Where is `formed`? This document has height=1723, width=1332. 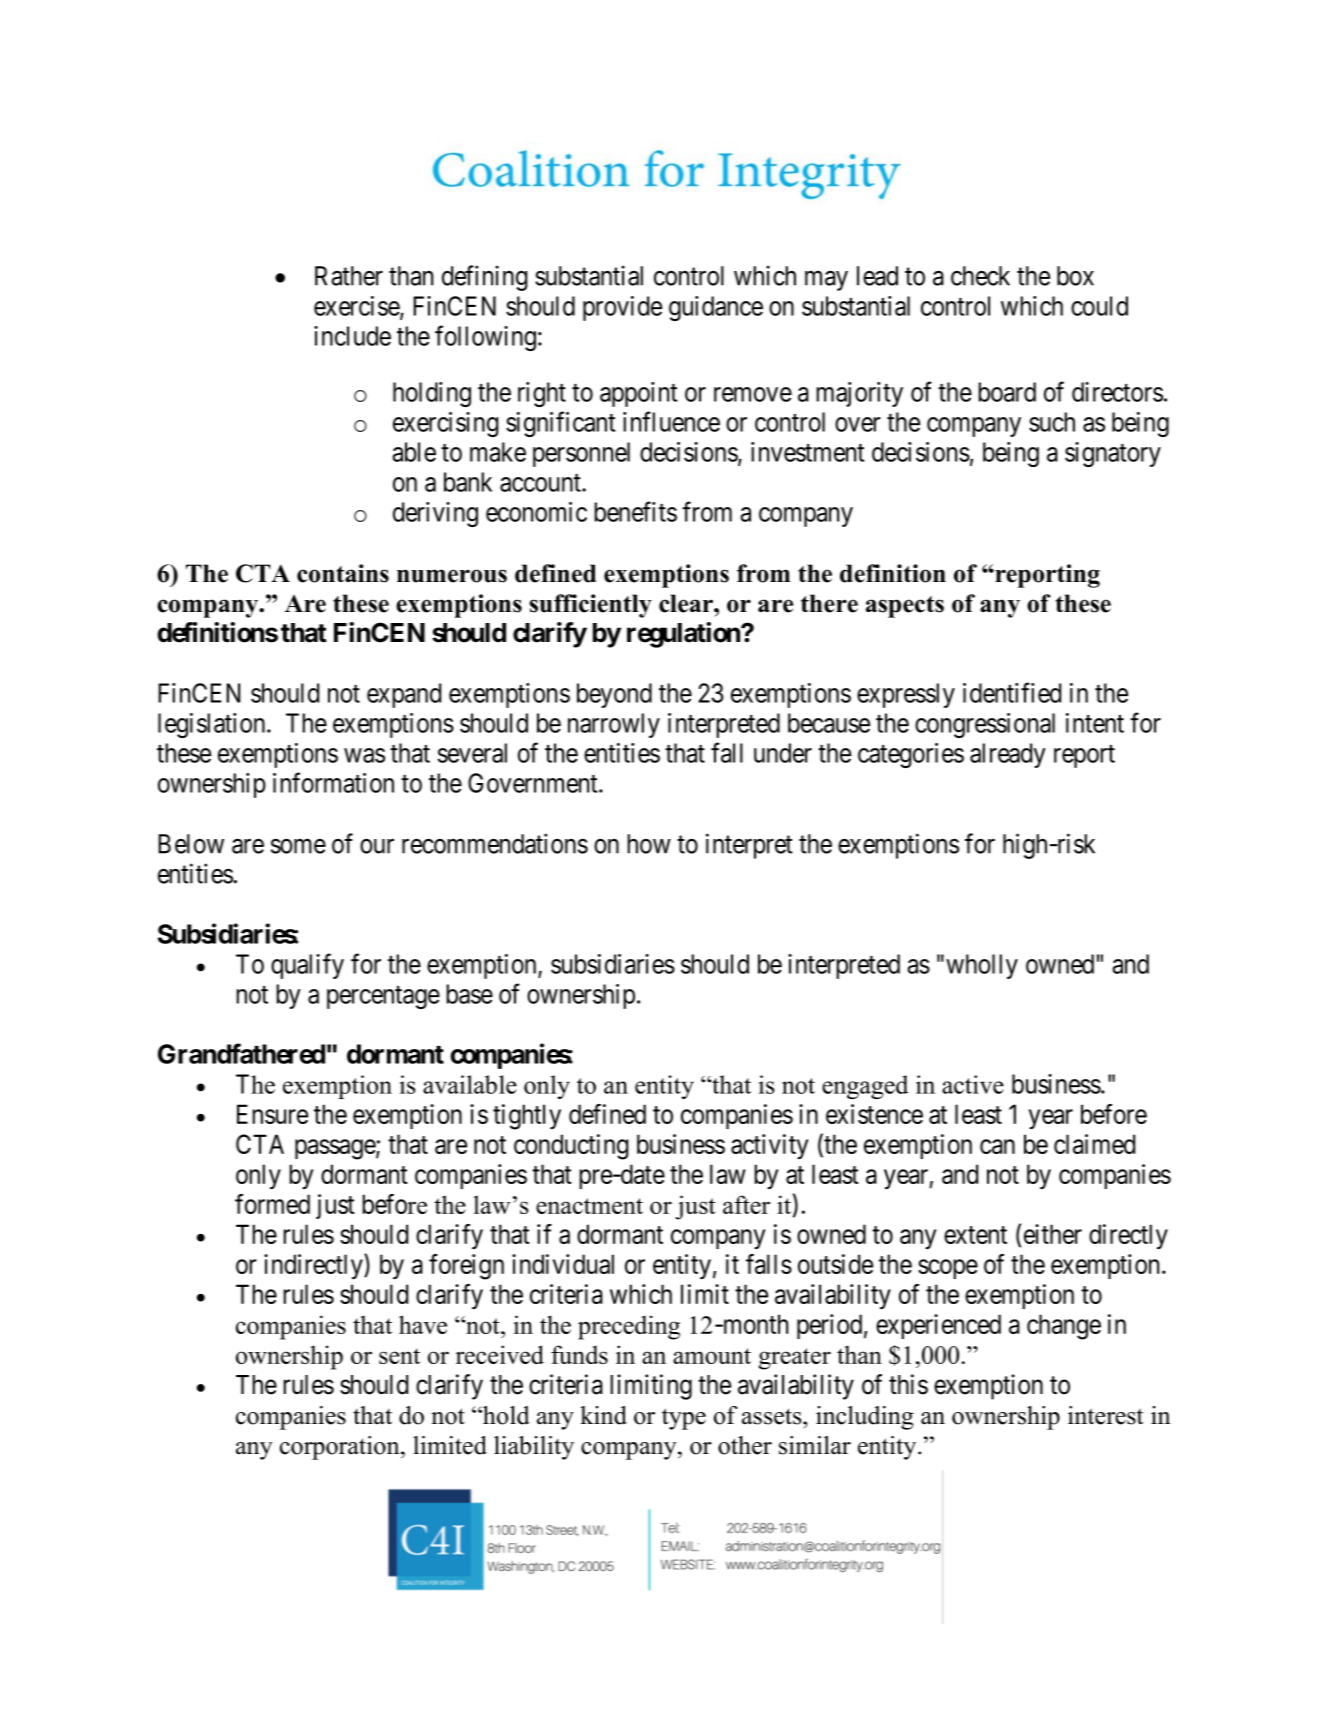 formed is located at coordinates (272, 1204).
